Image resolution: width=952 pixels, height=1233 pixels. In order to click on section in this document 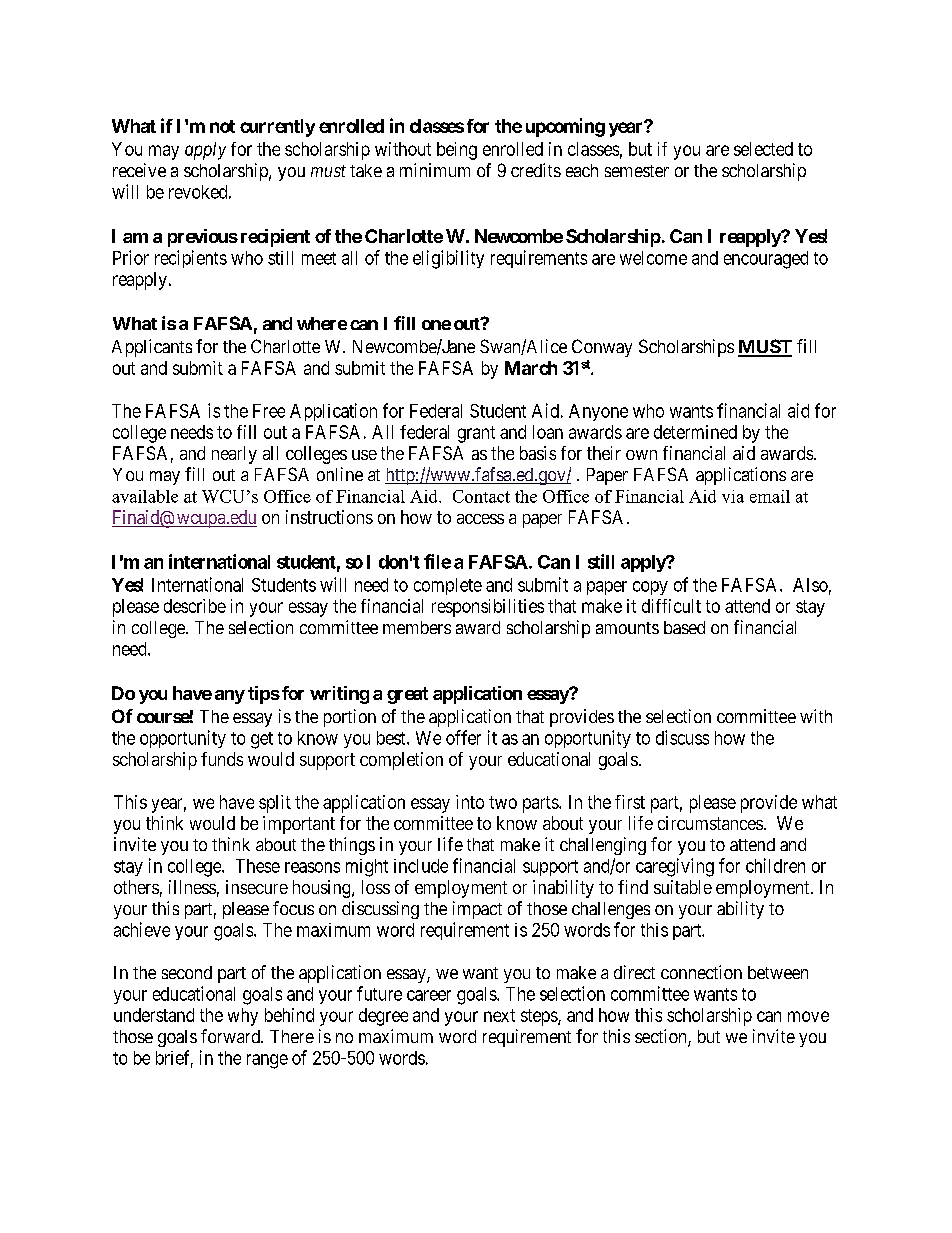, I will do `click(662, 1037)`.
